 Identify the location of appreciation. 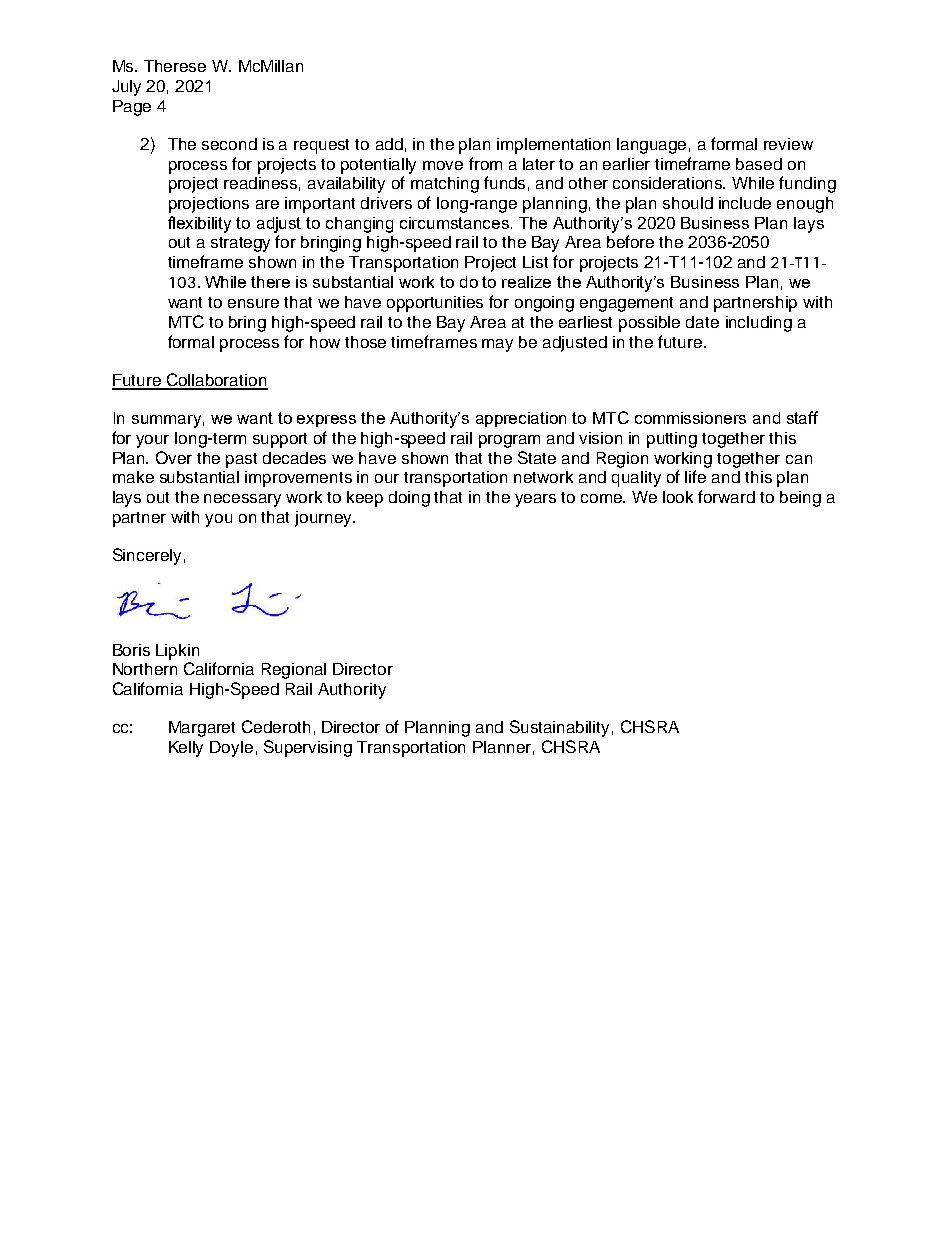
(521, 419).
